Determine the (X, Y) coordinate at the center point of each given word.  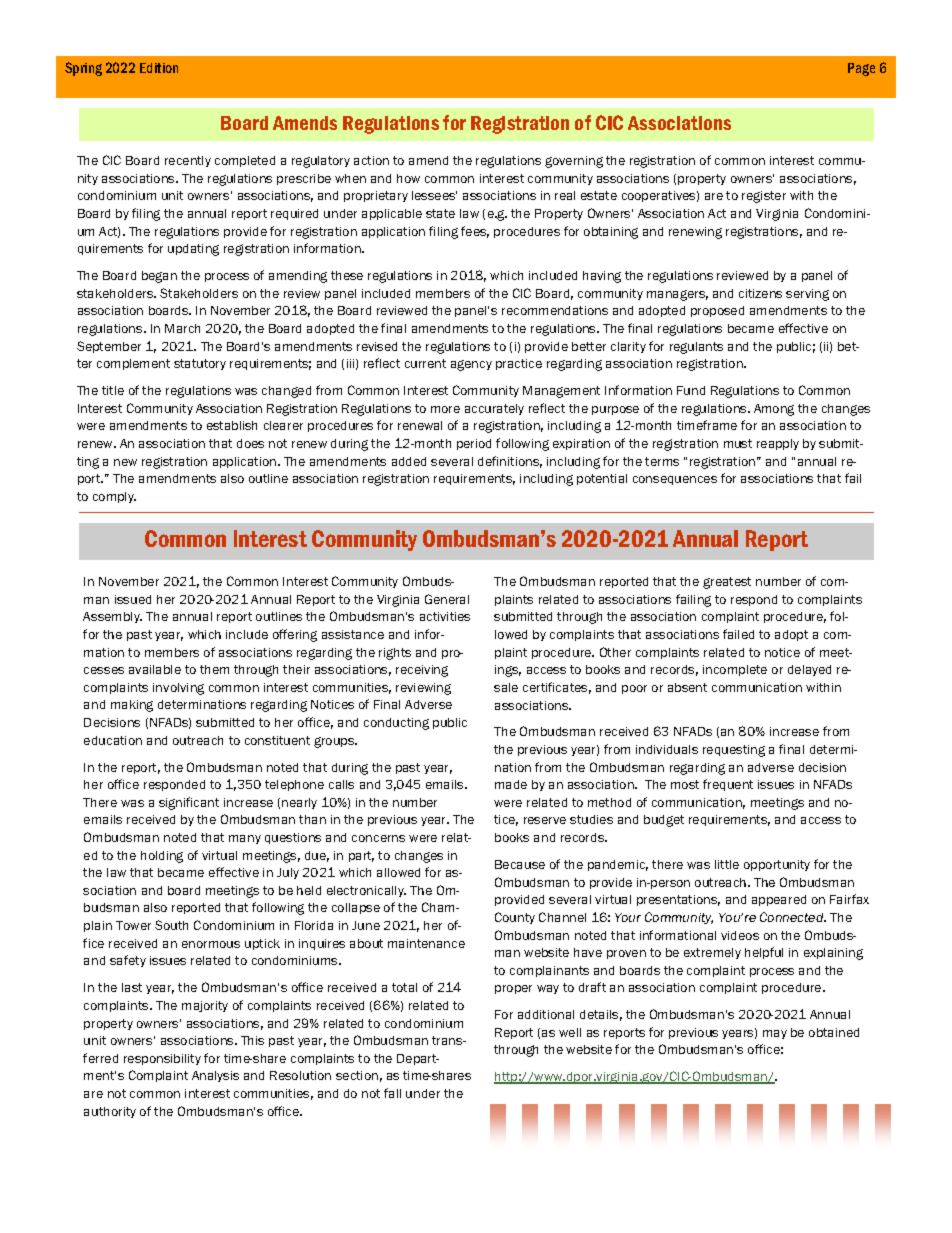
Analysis (215, 1076)
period (474, 444)
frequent (728, 785)
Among (774, 410)
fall (392, 1093)
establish (232, 425)
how (408, 178)
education (113, 740)
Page (861, 69)
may (775, 1034)
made (511, 784)
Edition (159, 68)
